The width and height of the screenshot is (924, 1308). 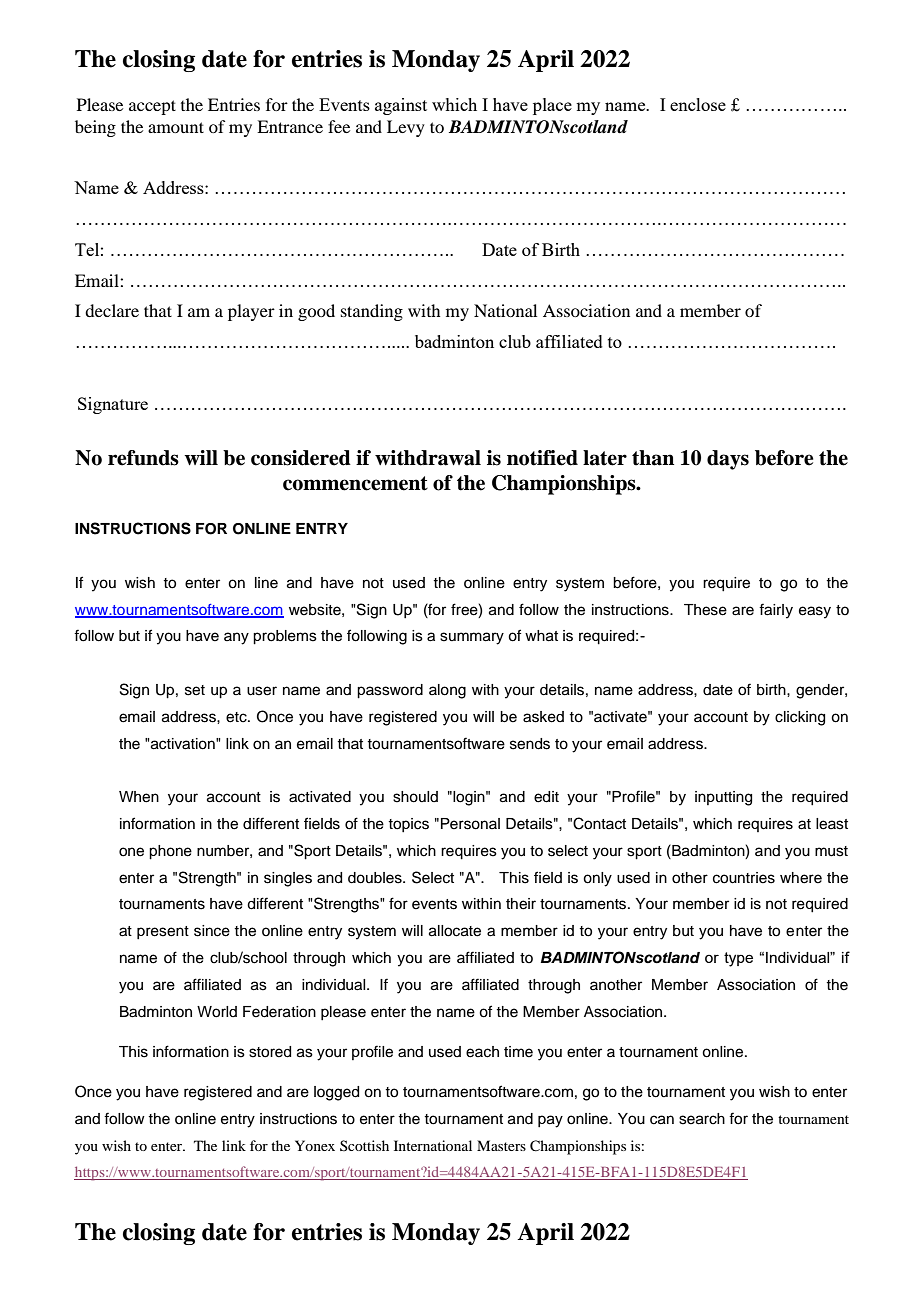 I want to click on stored, so click(x=270, y=1052).
